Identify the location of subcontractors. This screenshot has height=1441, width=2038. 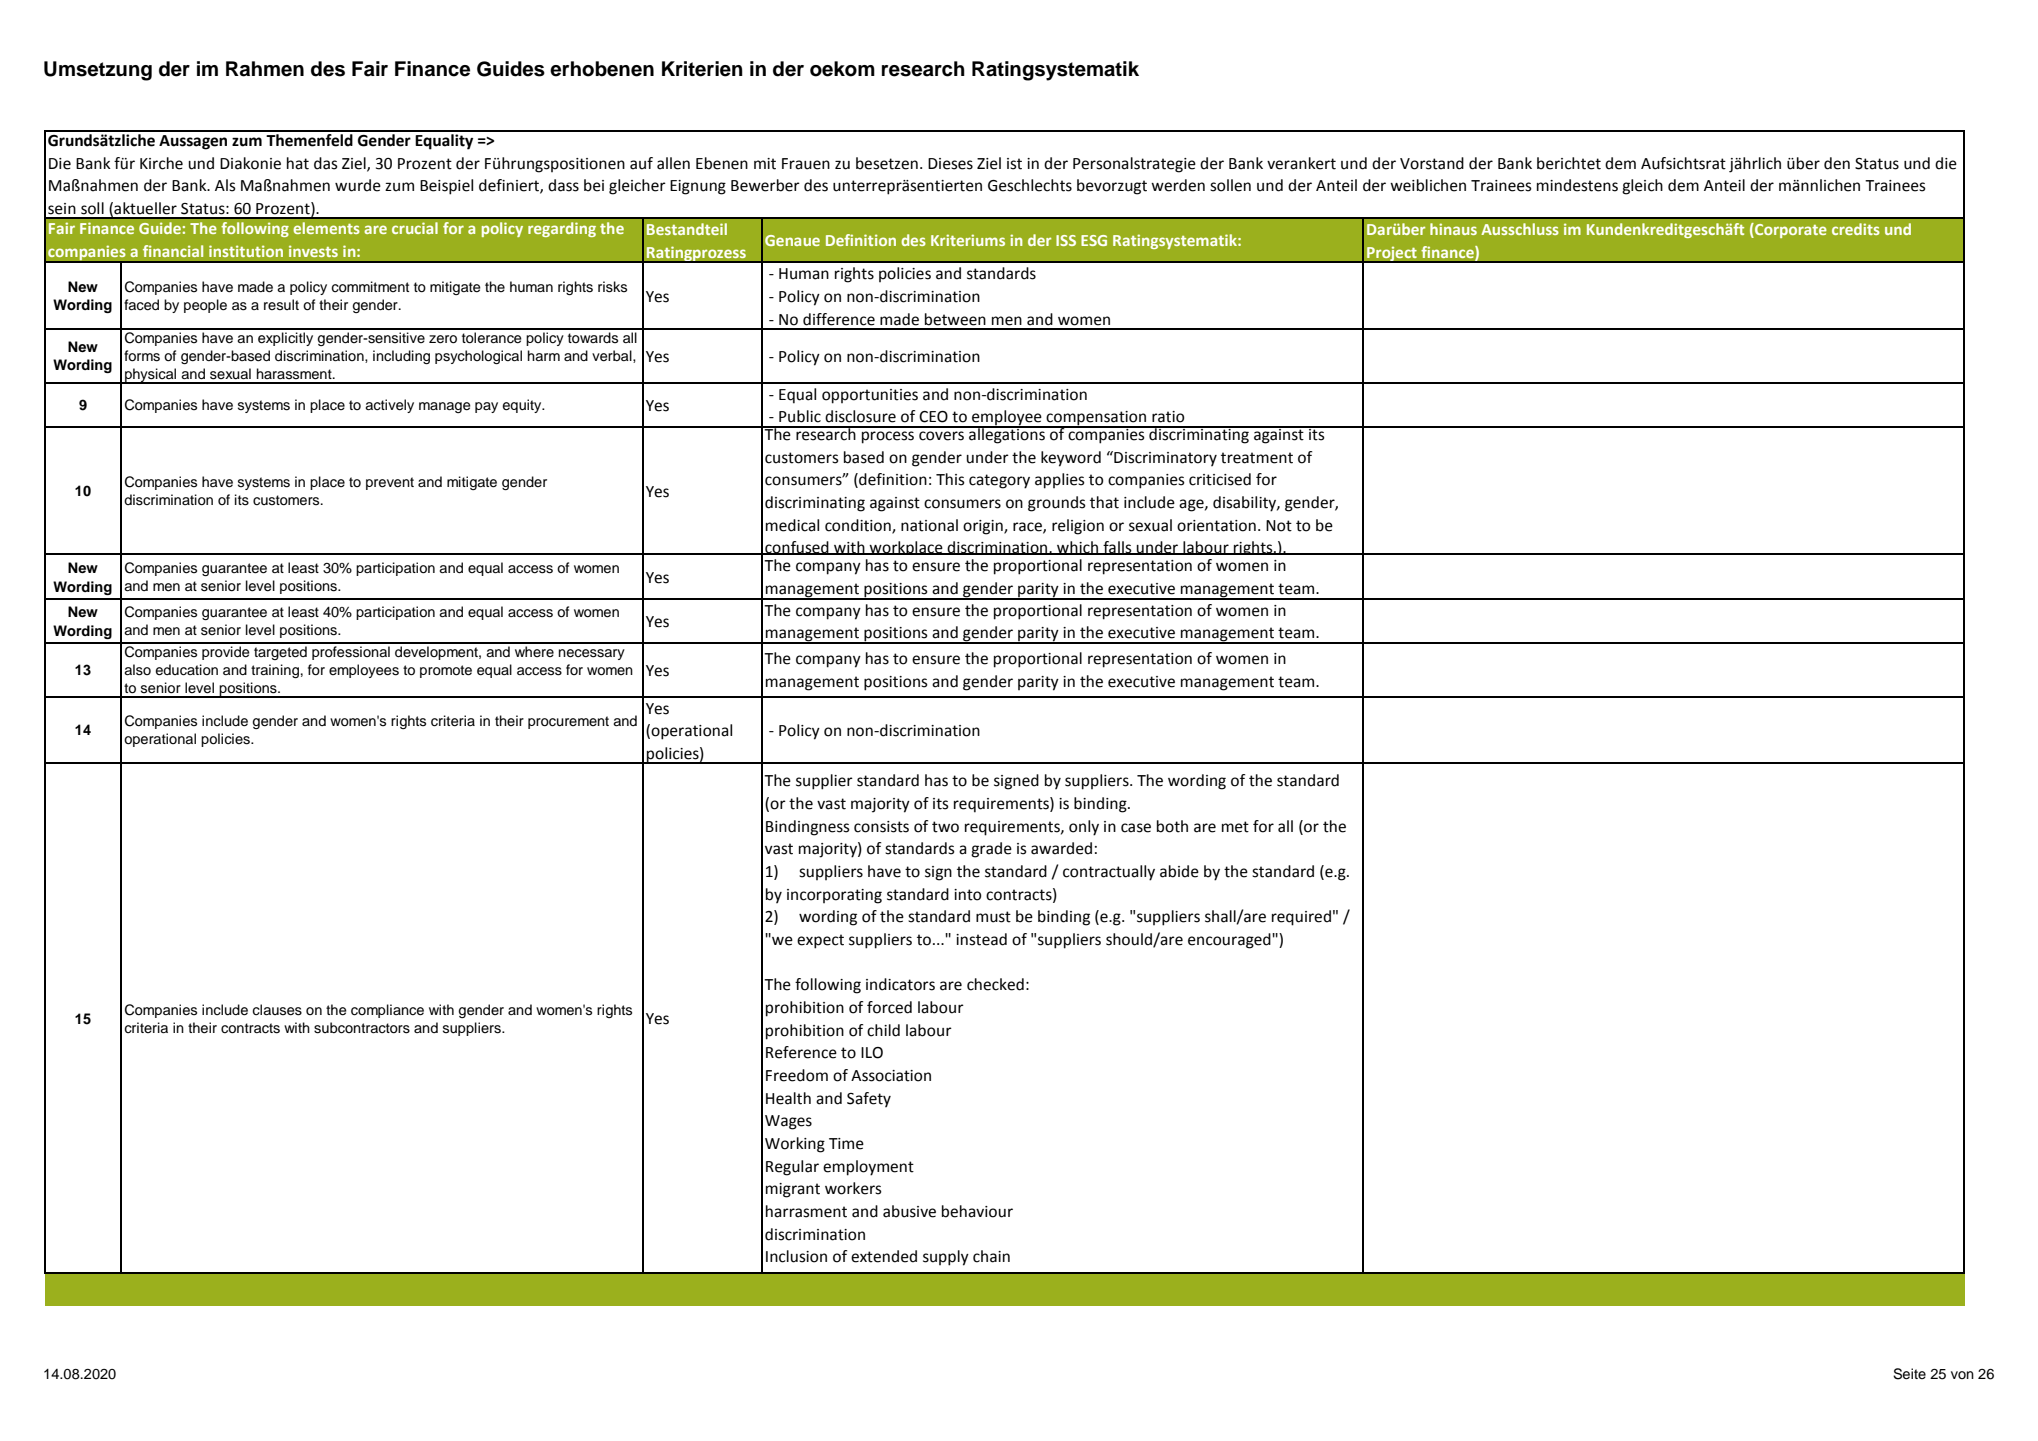
(362, 1028).
